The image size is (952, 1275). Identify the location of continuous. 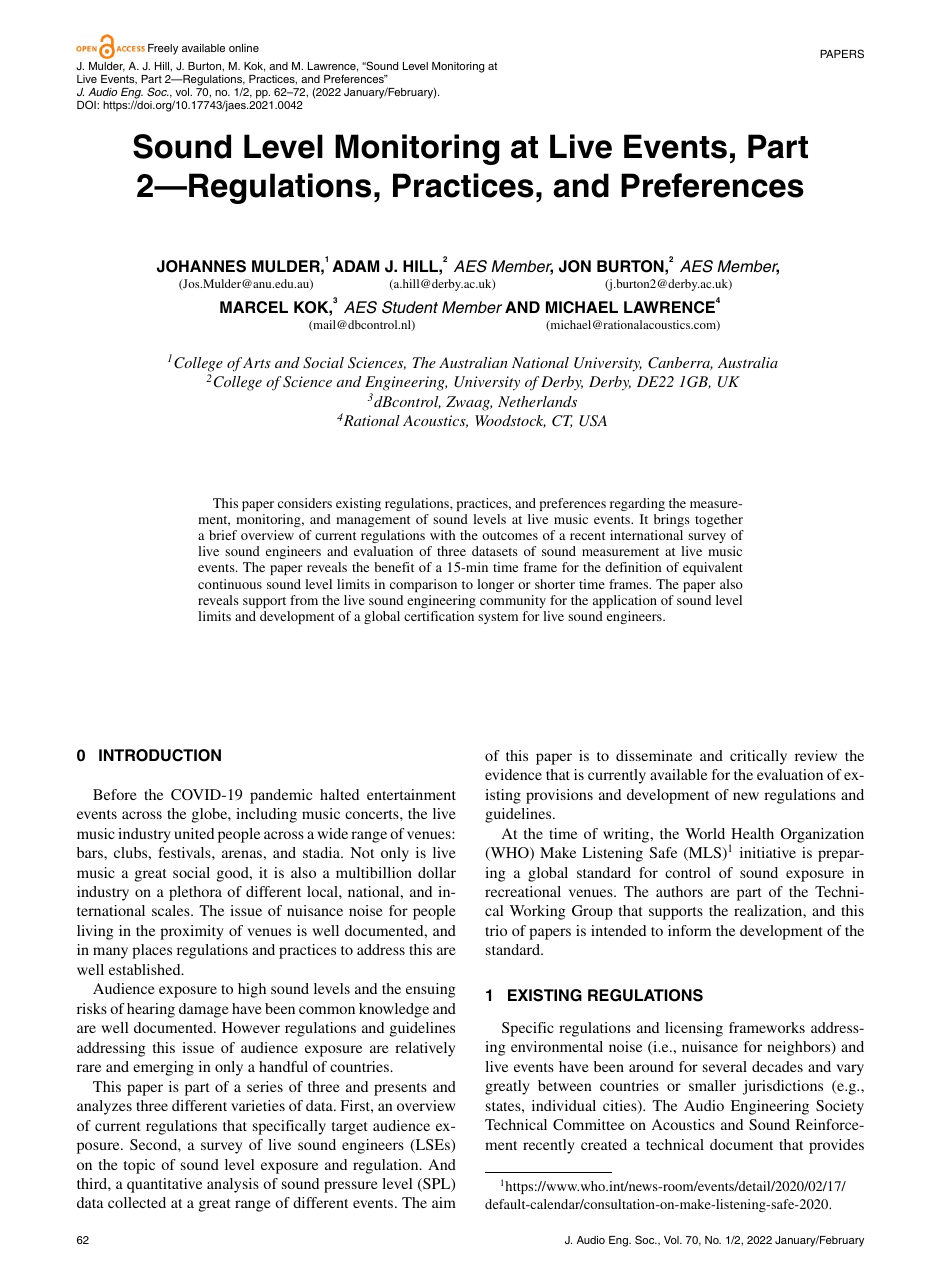
(230, 584).
